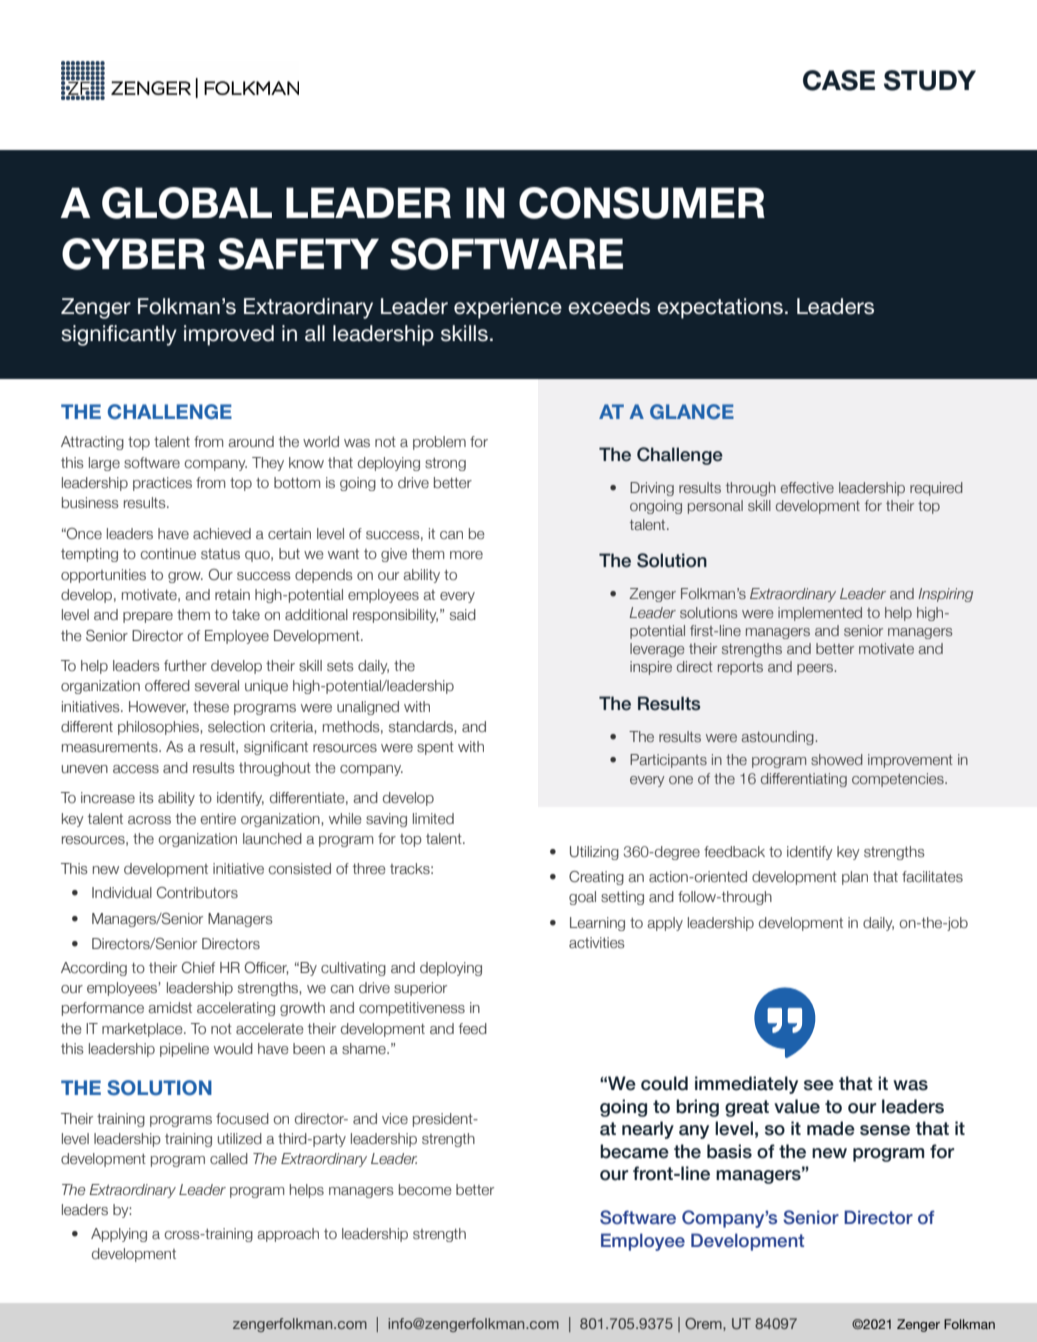 This document has width=1037, height=1342. I want to click on CONSUMER, so click(642, 203).
